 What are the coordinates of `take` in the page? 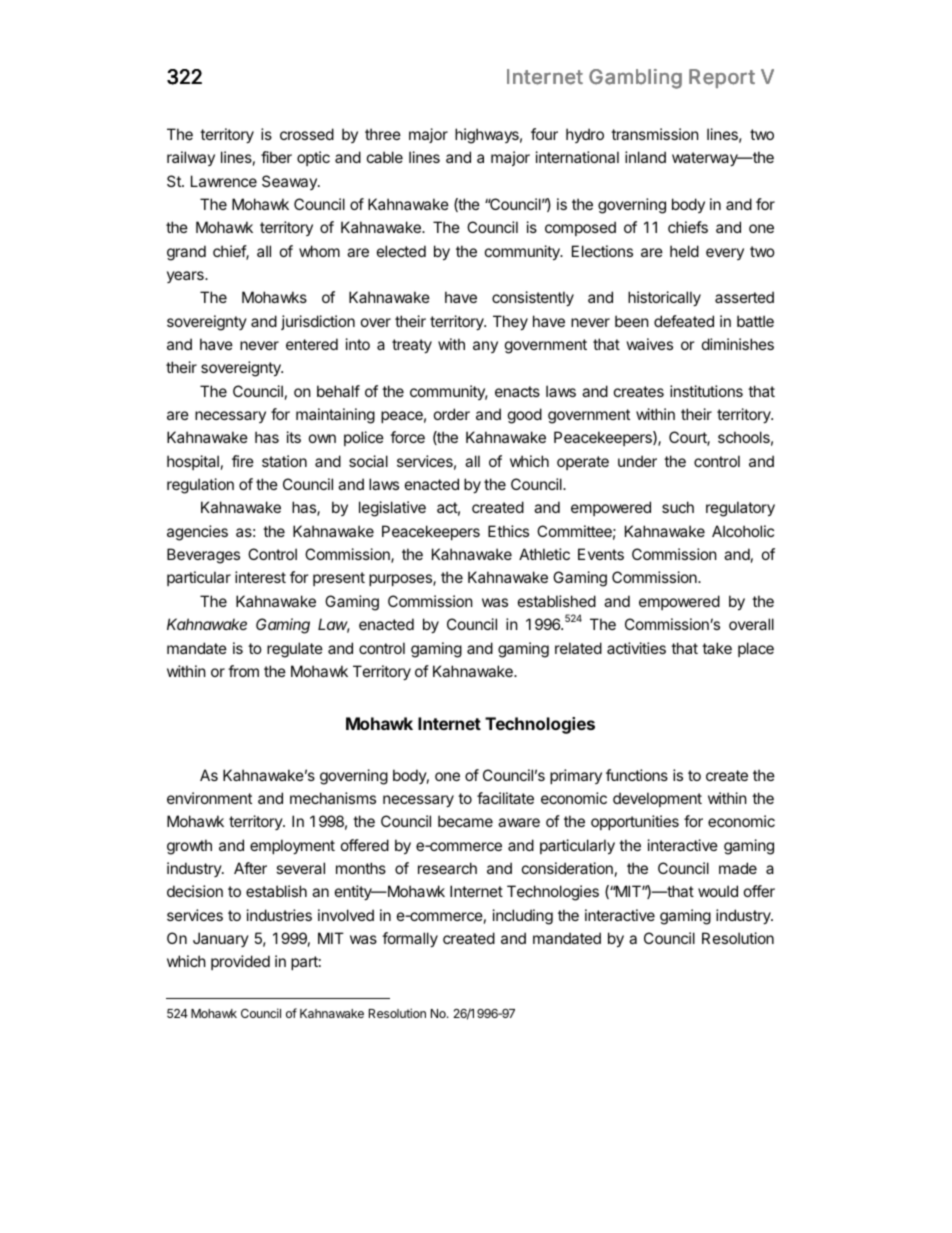 It's located at (717, 648).
